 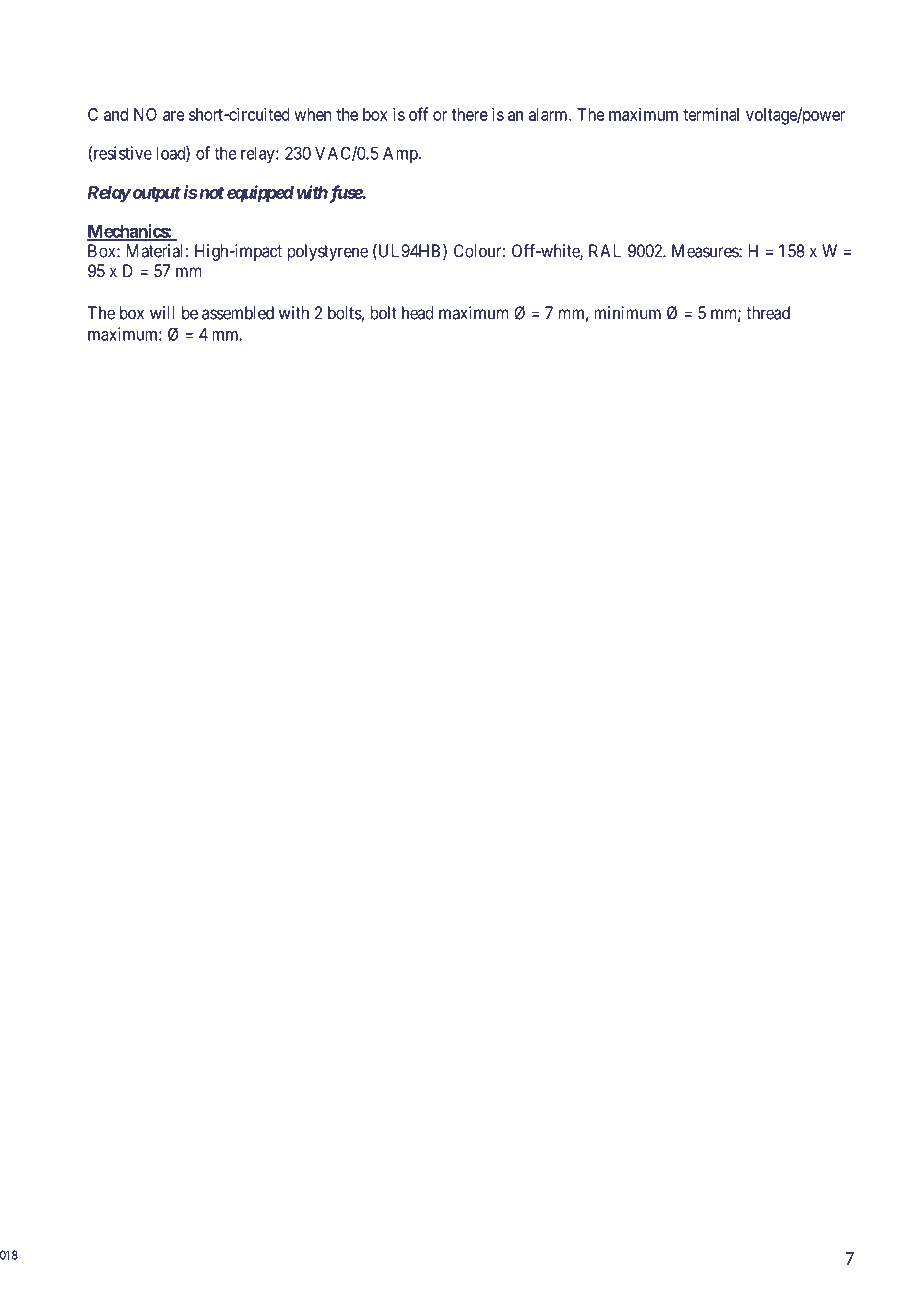 I want to click on not, so click(x=211, y=193).
